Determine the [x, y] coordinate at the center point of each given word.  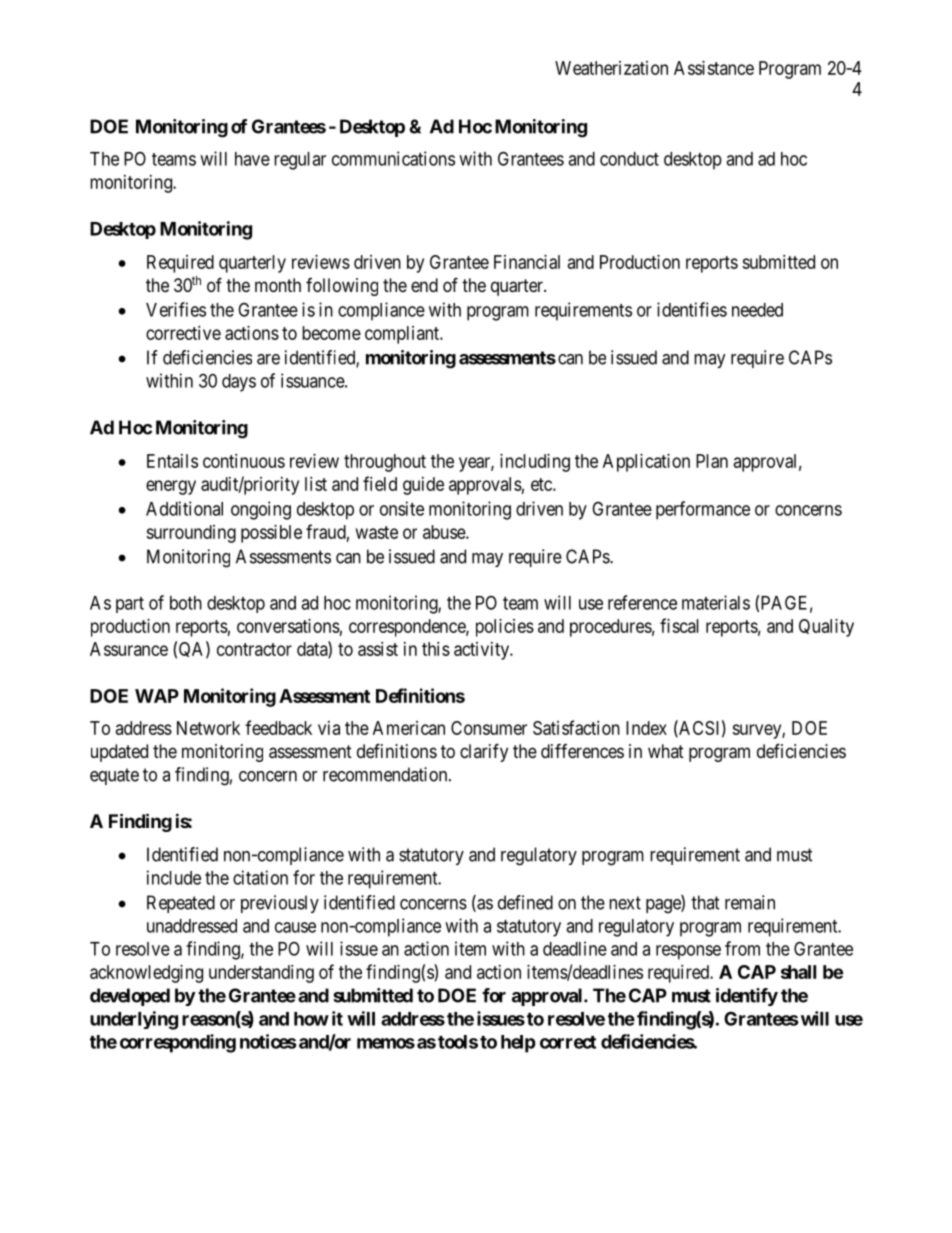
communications [393, 158]
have [252, 159]
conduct [629, 159]
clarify [484, 752]
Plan [712, 461]
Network [208, 728]
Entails [172, 461]
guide [423, 486]
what [666, 751]
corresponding [178, 1043]
